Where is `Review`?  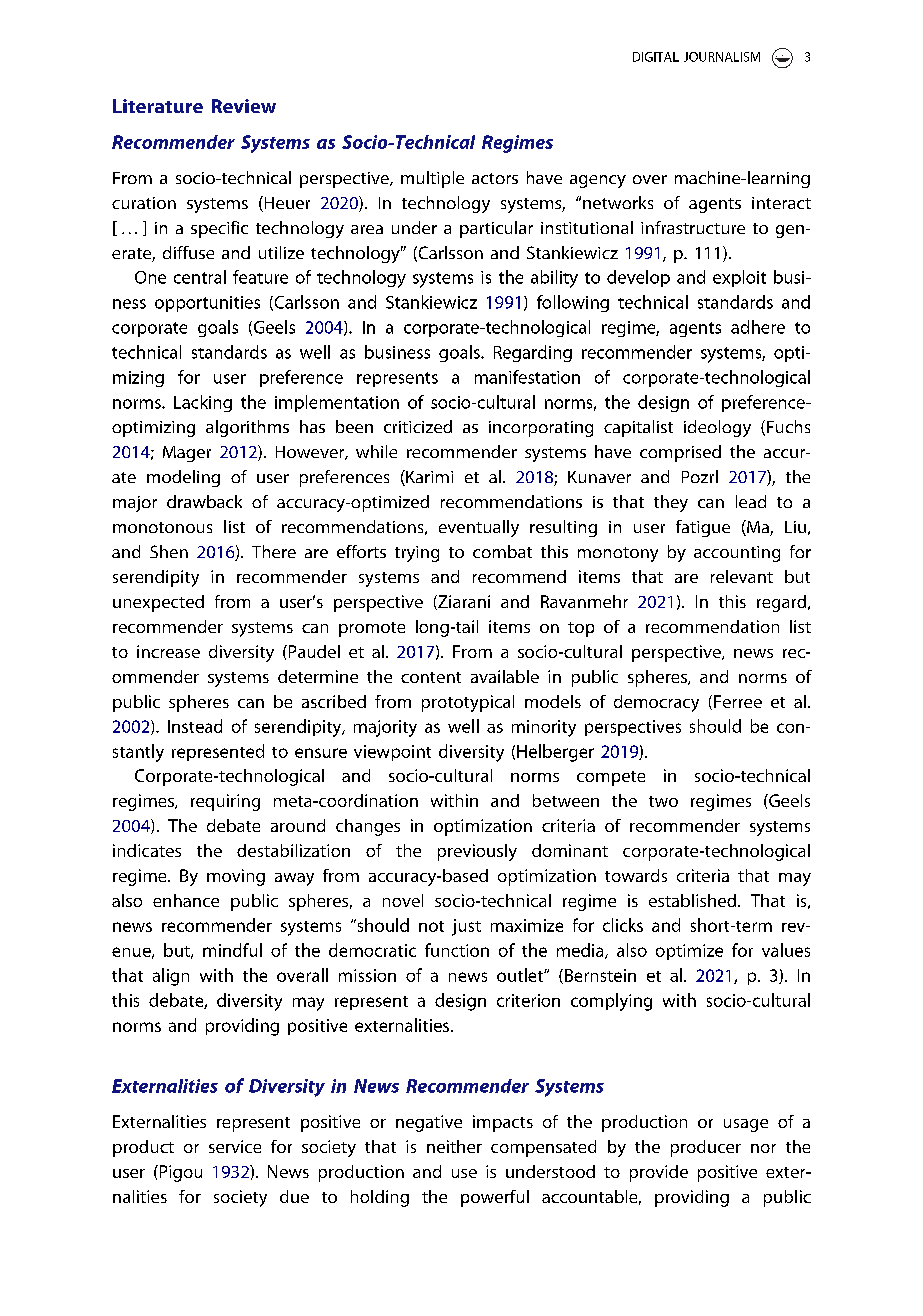 Review is located at coordinates (244, 106).
